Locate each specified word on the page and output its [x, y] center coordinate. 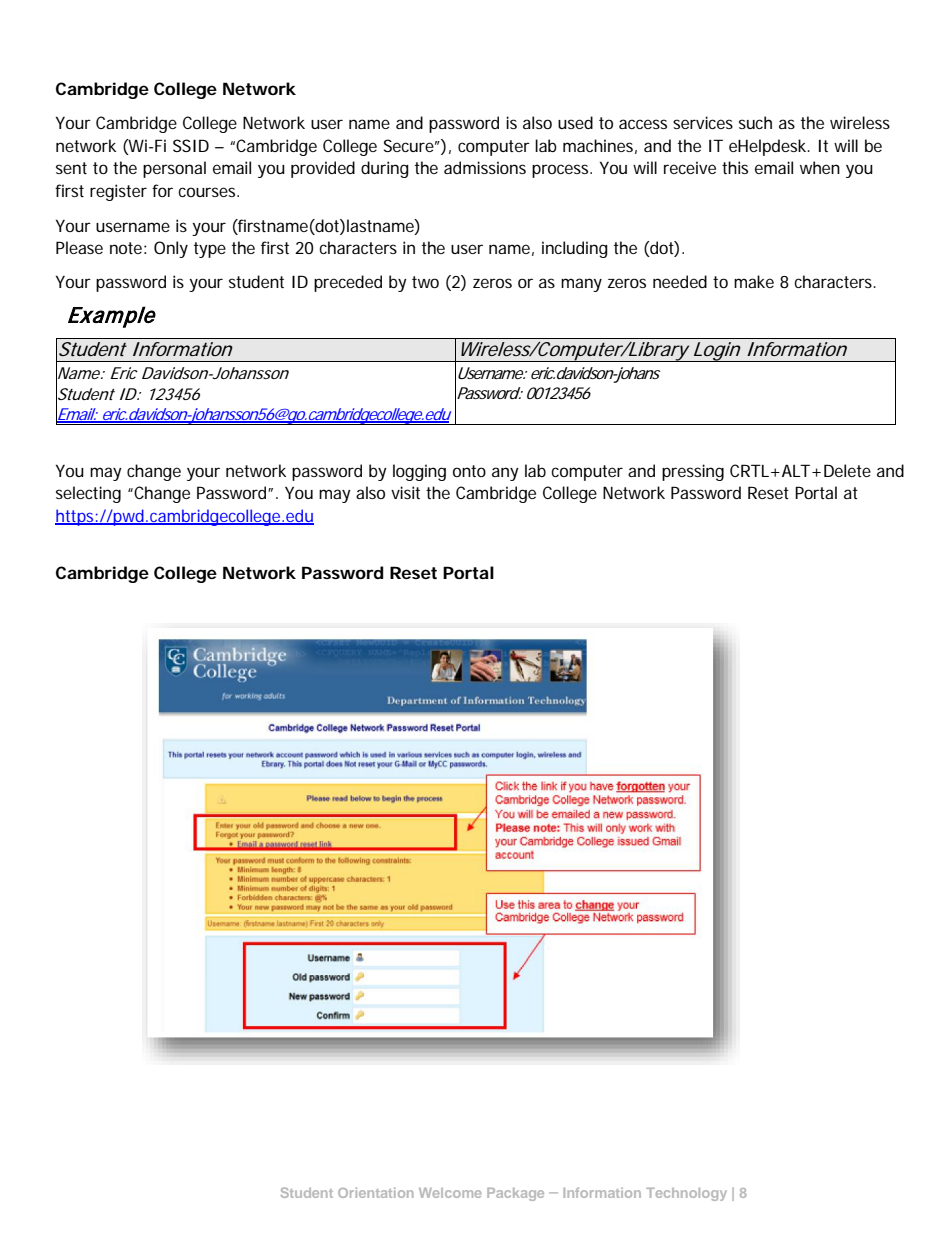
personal [174, 169]
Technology [686, 1194]
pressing [693, 472]
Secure [409, 145]
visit [405, 492]
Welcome [450, 1193]
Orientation [375, 1192]
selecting [88, 494]
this [735, 167]
